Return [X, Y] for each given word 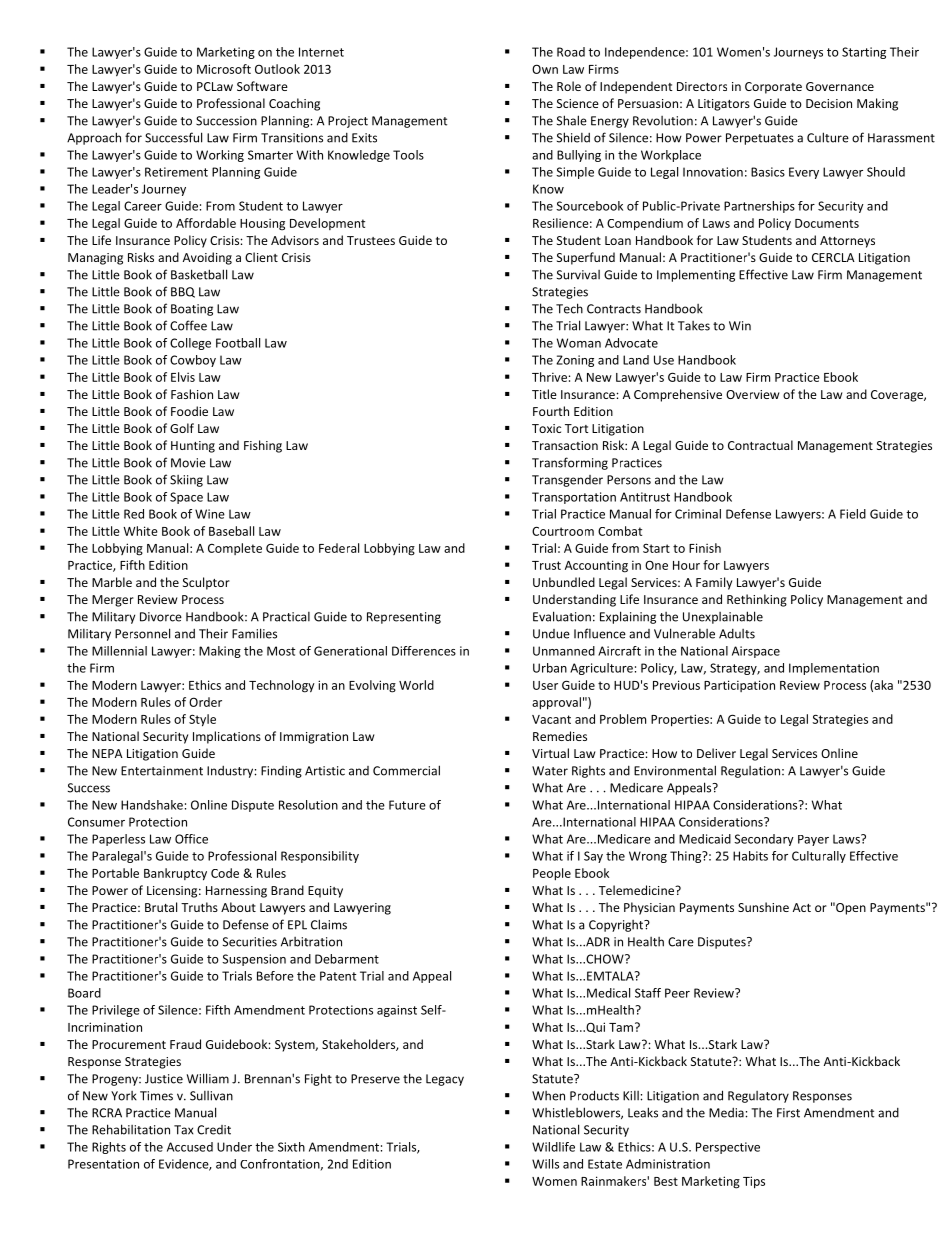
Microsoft [224, 69]
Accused [190, 1147]
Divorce [161, 617]
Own [545, 69]
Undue [551, 634]
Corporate [773, 88]
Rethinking [757, 600]
